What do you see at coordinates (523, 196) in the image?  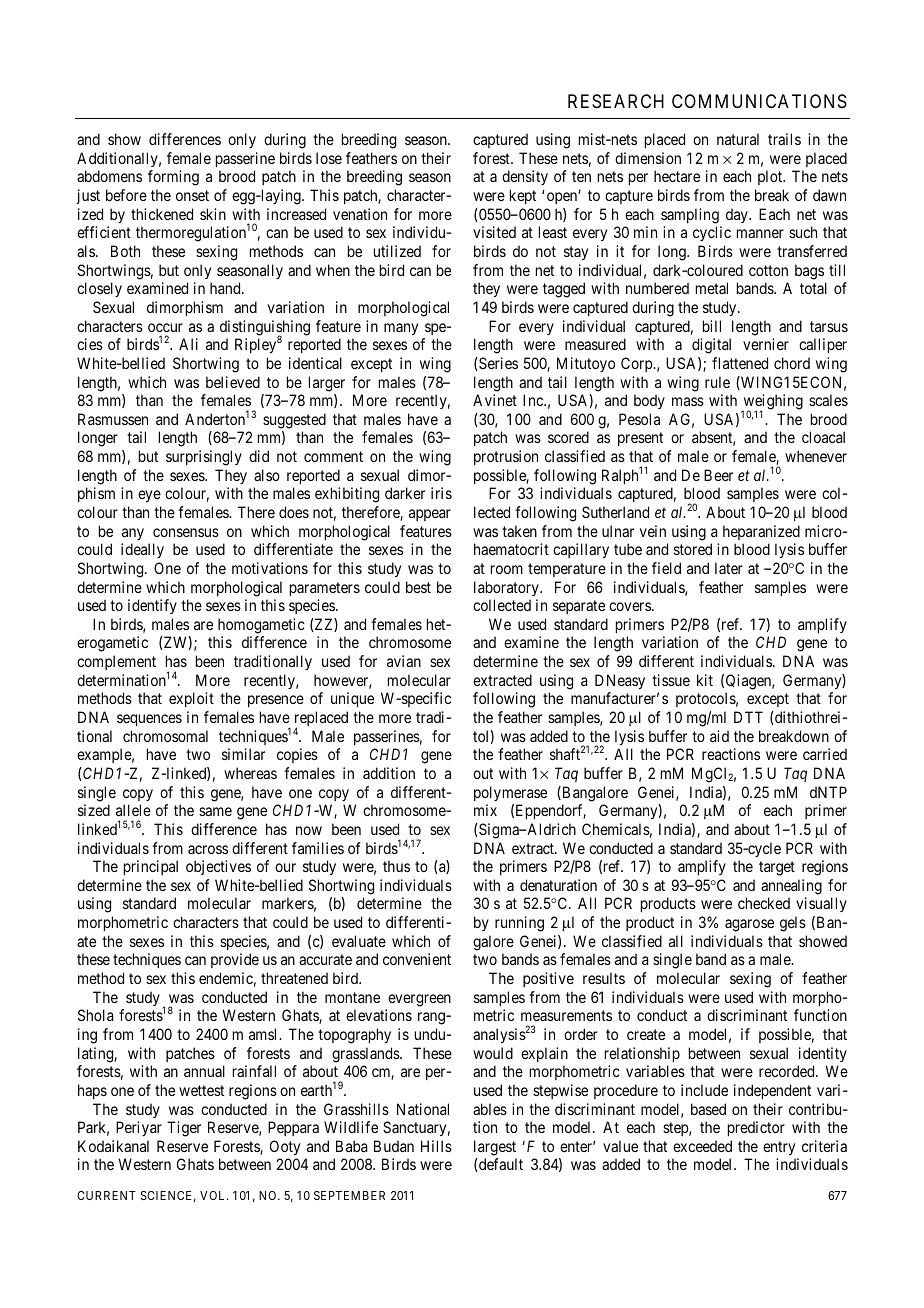 I see `kept` at bounding box center [523, 196].
